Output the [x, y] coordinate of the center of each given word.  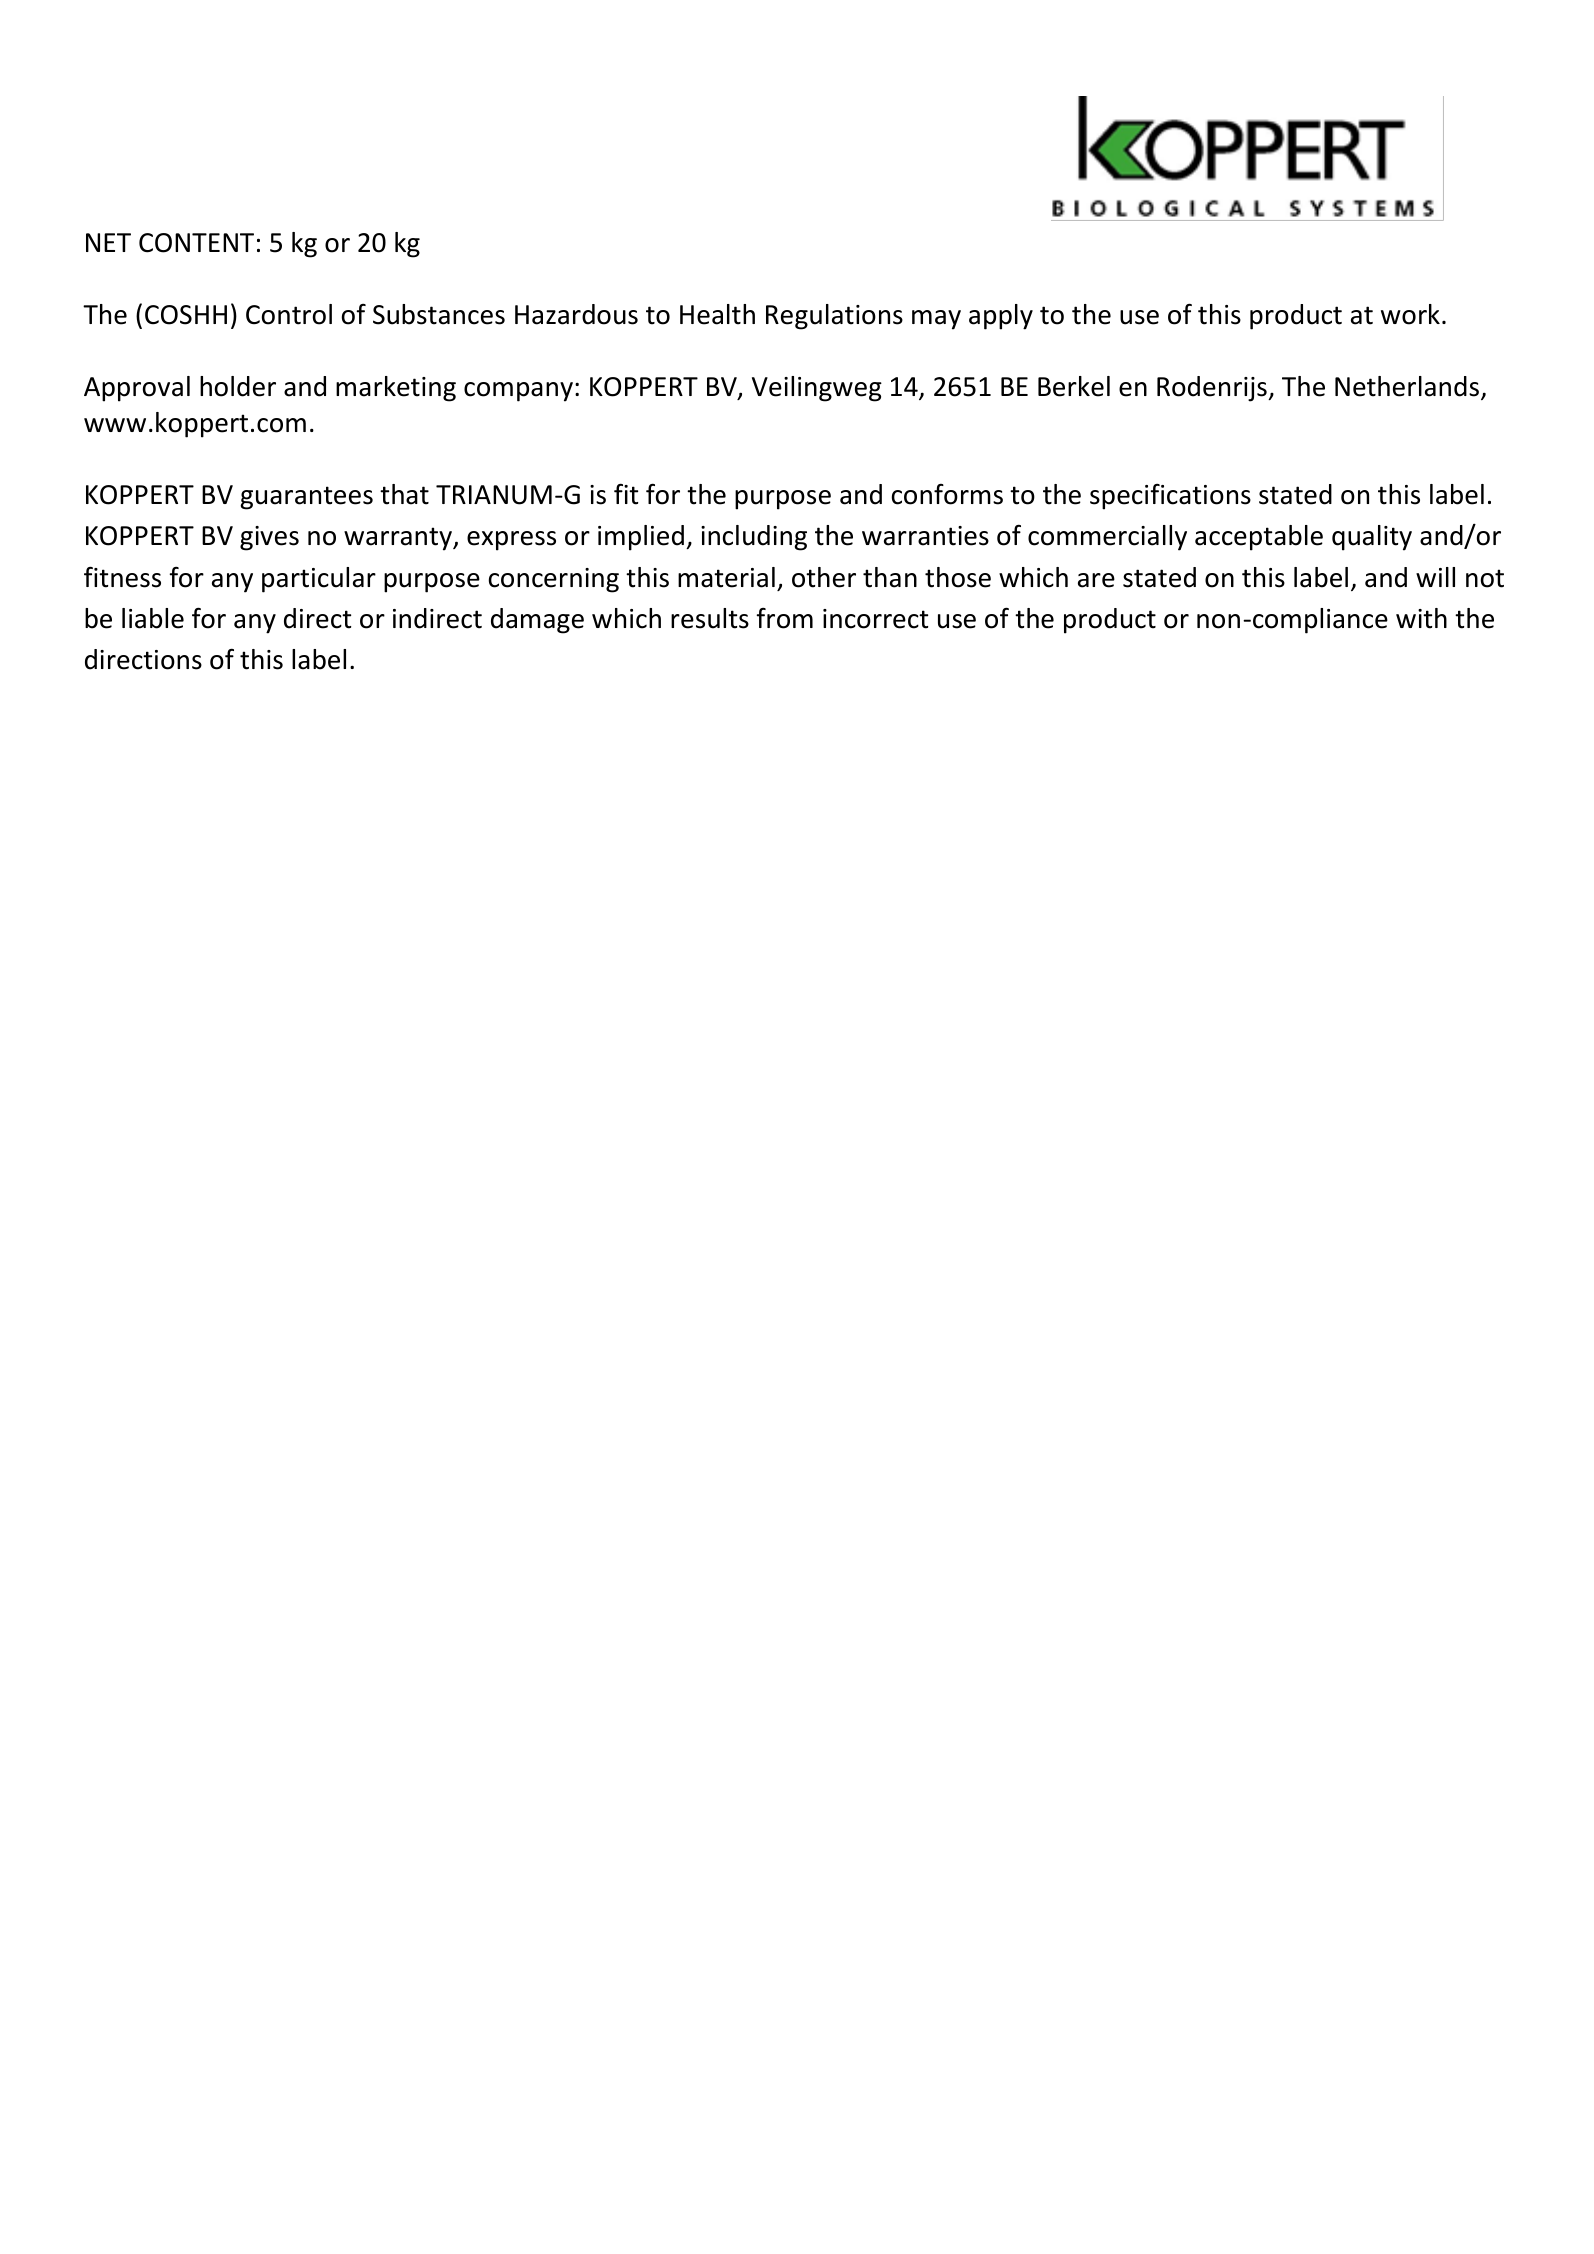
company [518, 392]
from [784, 618]
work [1410, 314]
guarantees [306, 498]
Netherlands [1407, 386]
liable [153, 618]
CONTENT [196, 243]
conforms [947, 494]
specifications [1170, 497]
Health [717, 314]
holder [238, 386]
